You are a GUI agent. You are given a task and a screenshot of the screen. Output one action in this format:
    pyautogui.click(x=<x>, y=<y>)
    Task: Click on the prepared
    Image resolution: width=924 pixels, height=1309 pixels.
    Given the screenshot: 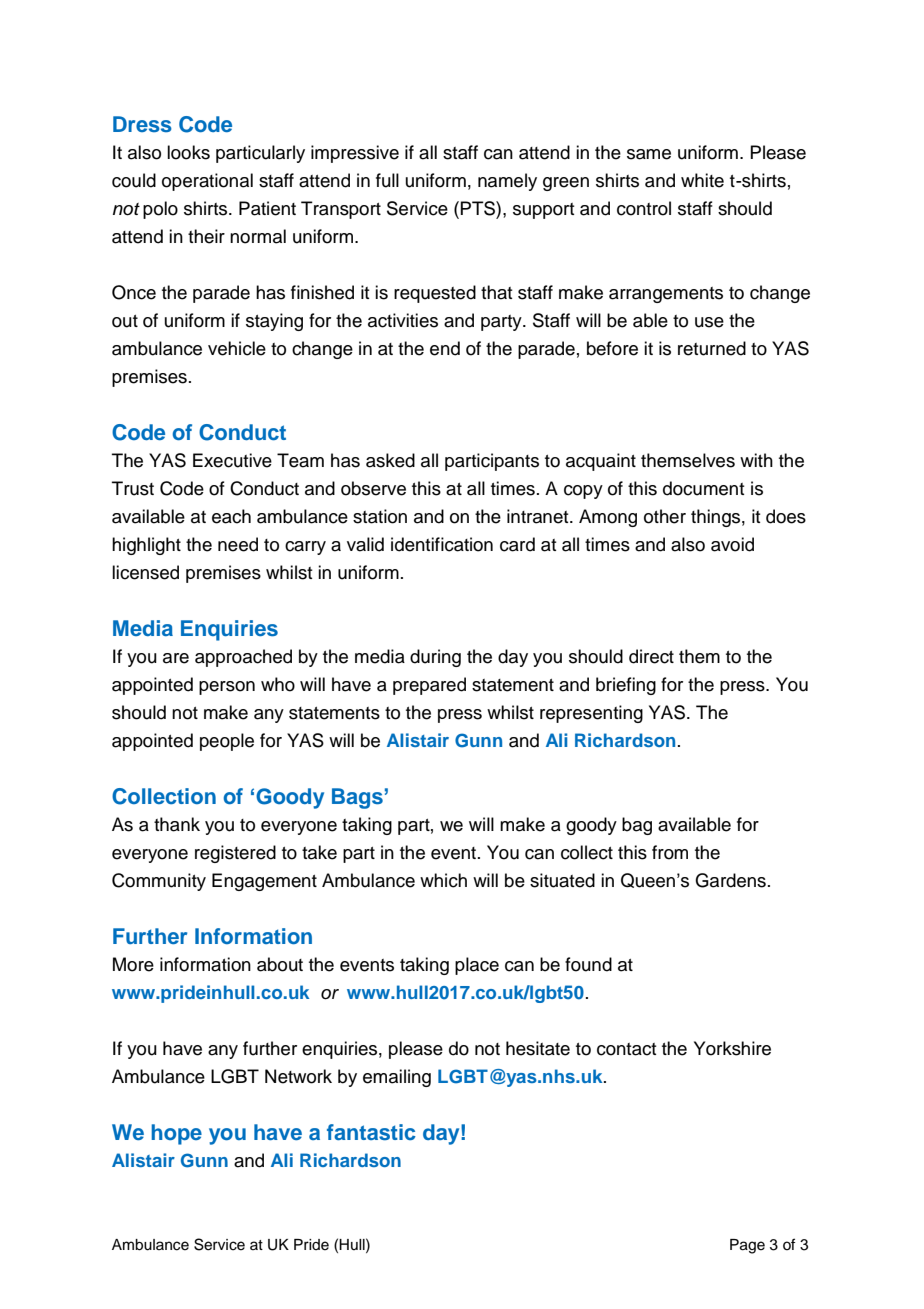 What is the action you would take?
    pyautogui.click(x=429, y=686)
